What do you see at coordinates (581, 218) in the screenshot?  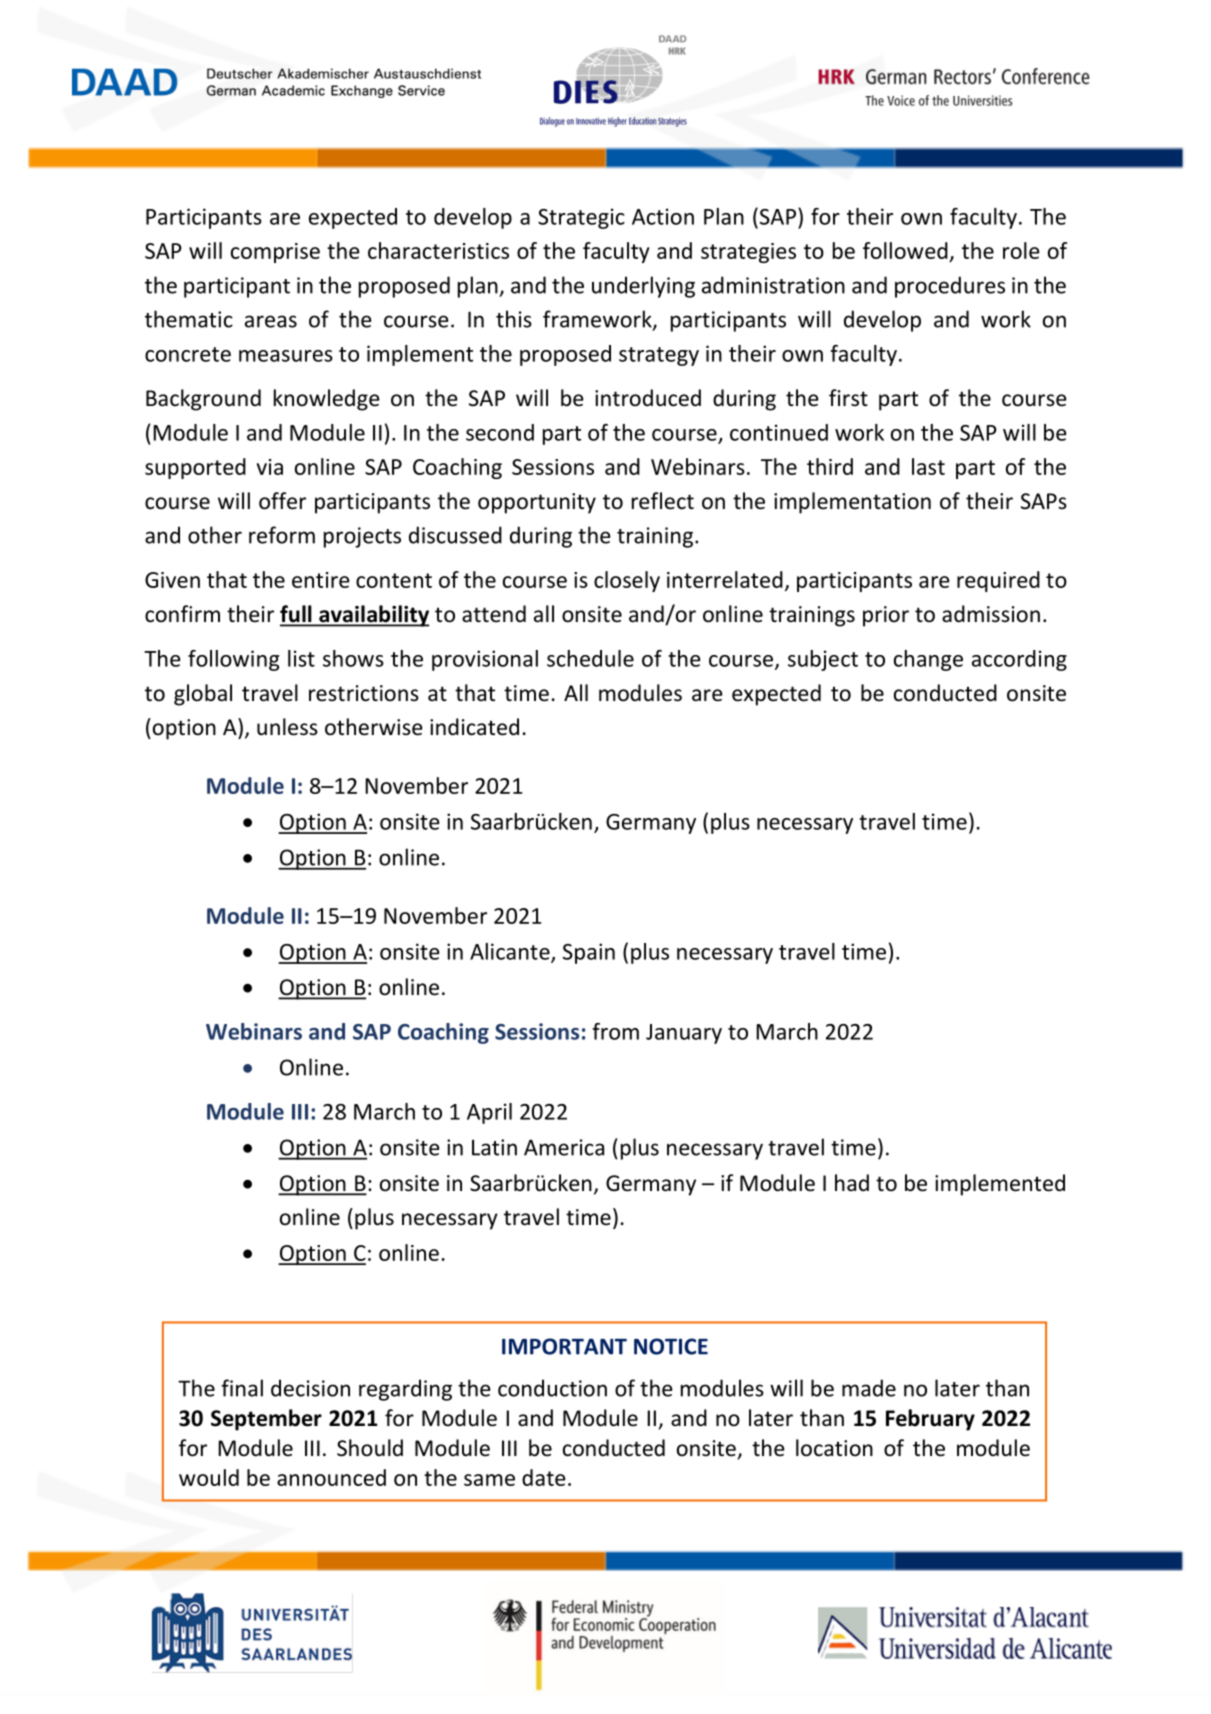 I see `Strategic` at bounding box center [581, 218].
